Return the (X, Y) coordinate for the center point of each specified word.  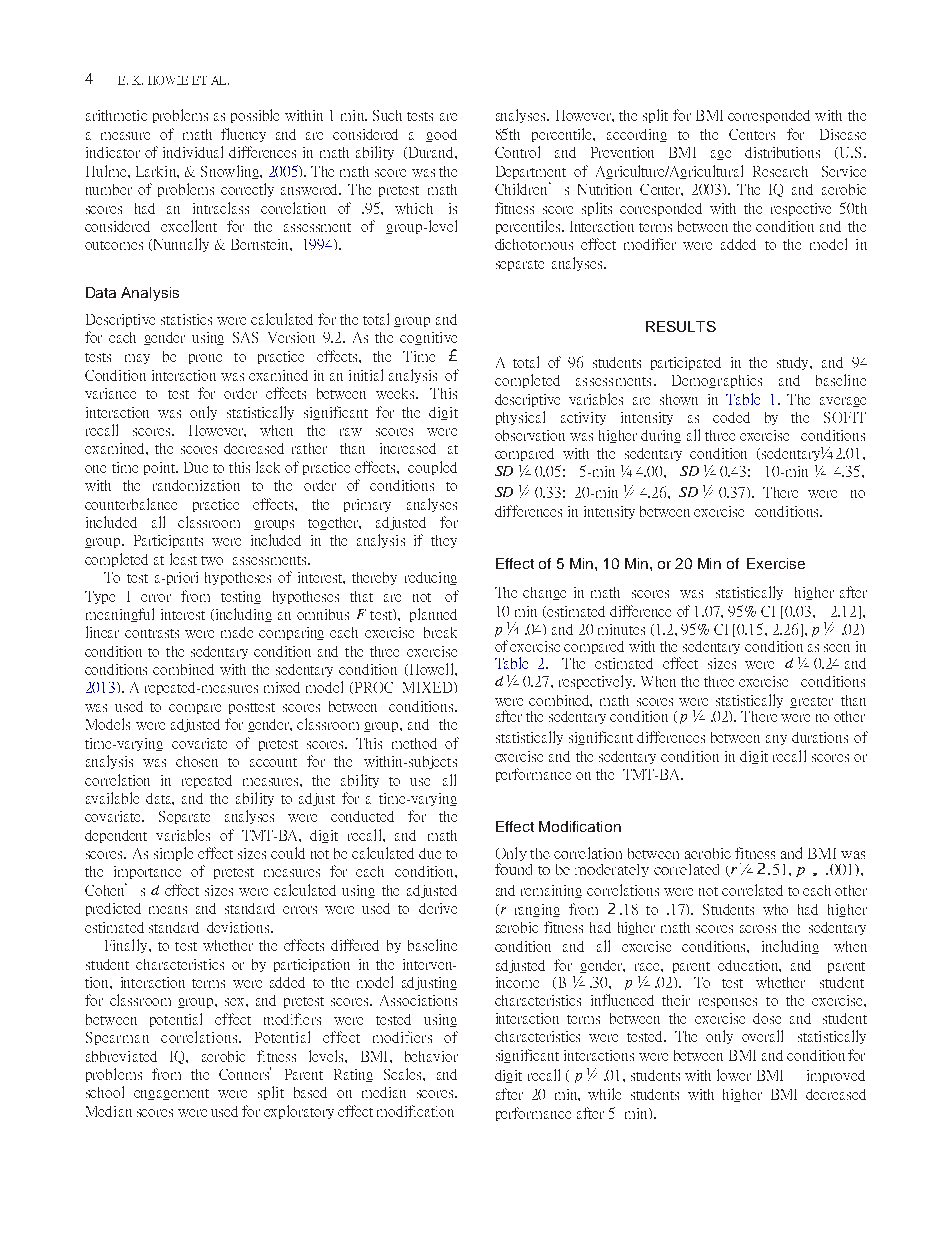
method (414, 743)
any (776, 740)
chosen (197, 761)
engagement (171, 1094)
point (160, 468)
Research (780, 171)
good (441, 135)
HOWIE (168, 80)
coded (731, 417)
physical (520, 418)
